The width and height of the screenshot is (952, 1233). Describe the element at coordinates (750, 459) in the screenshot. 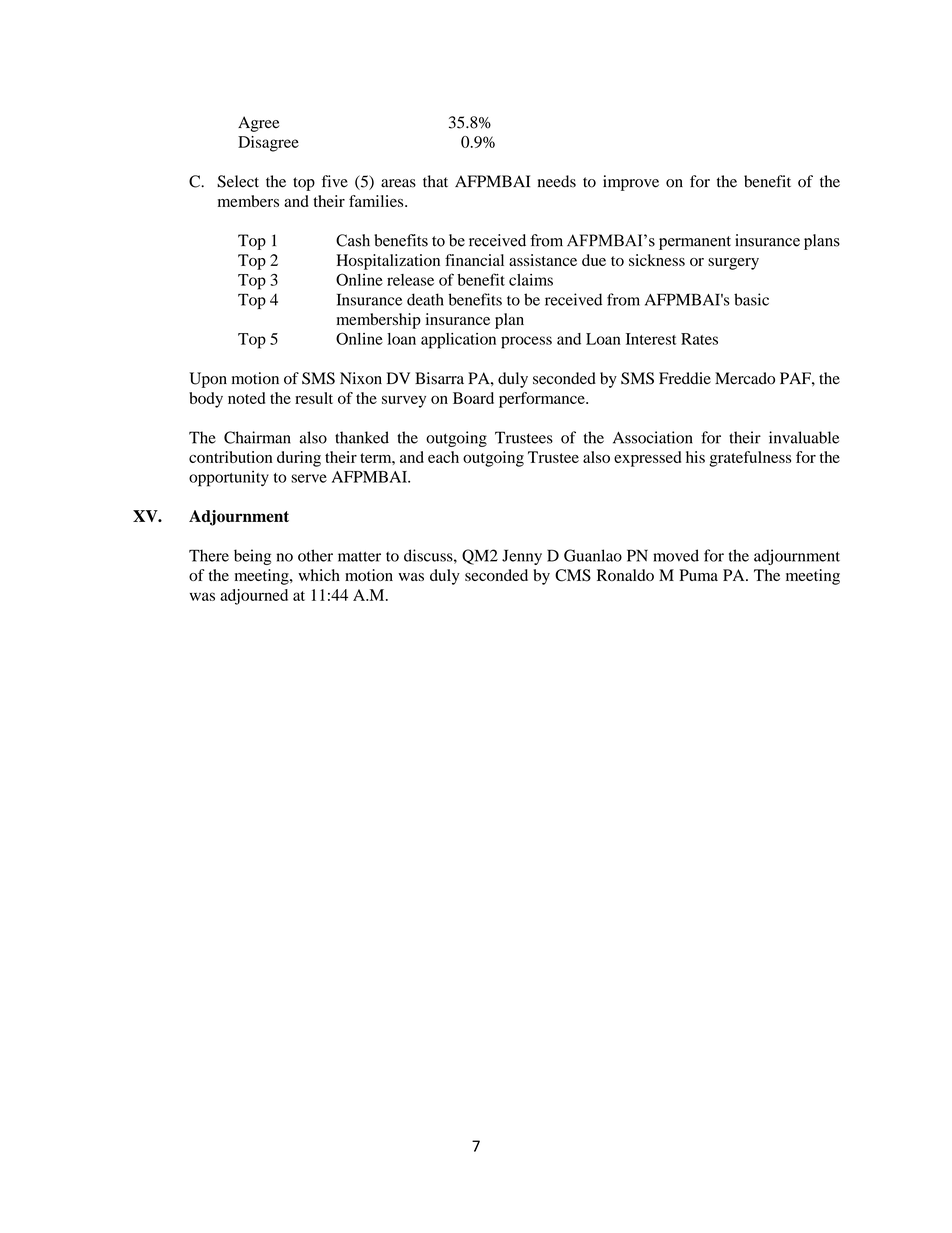

I see `gratefulness` at that location.
